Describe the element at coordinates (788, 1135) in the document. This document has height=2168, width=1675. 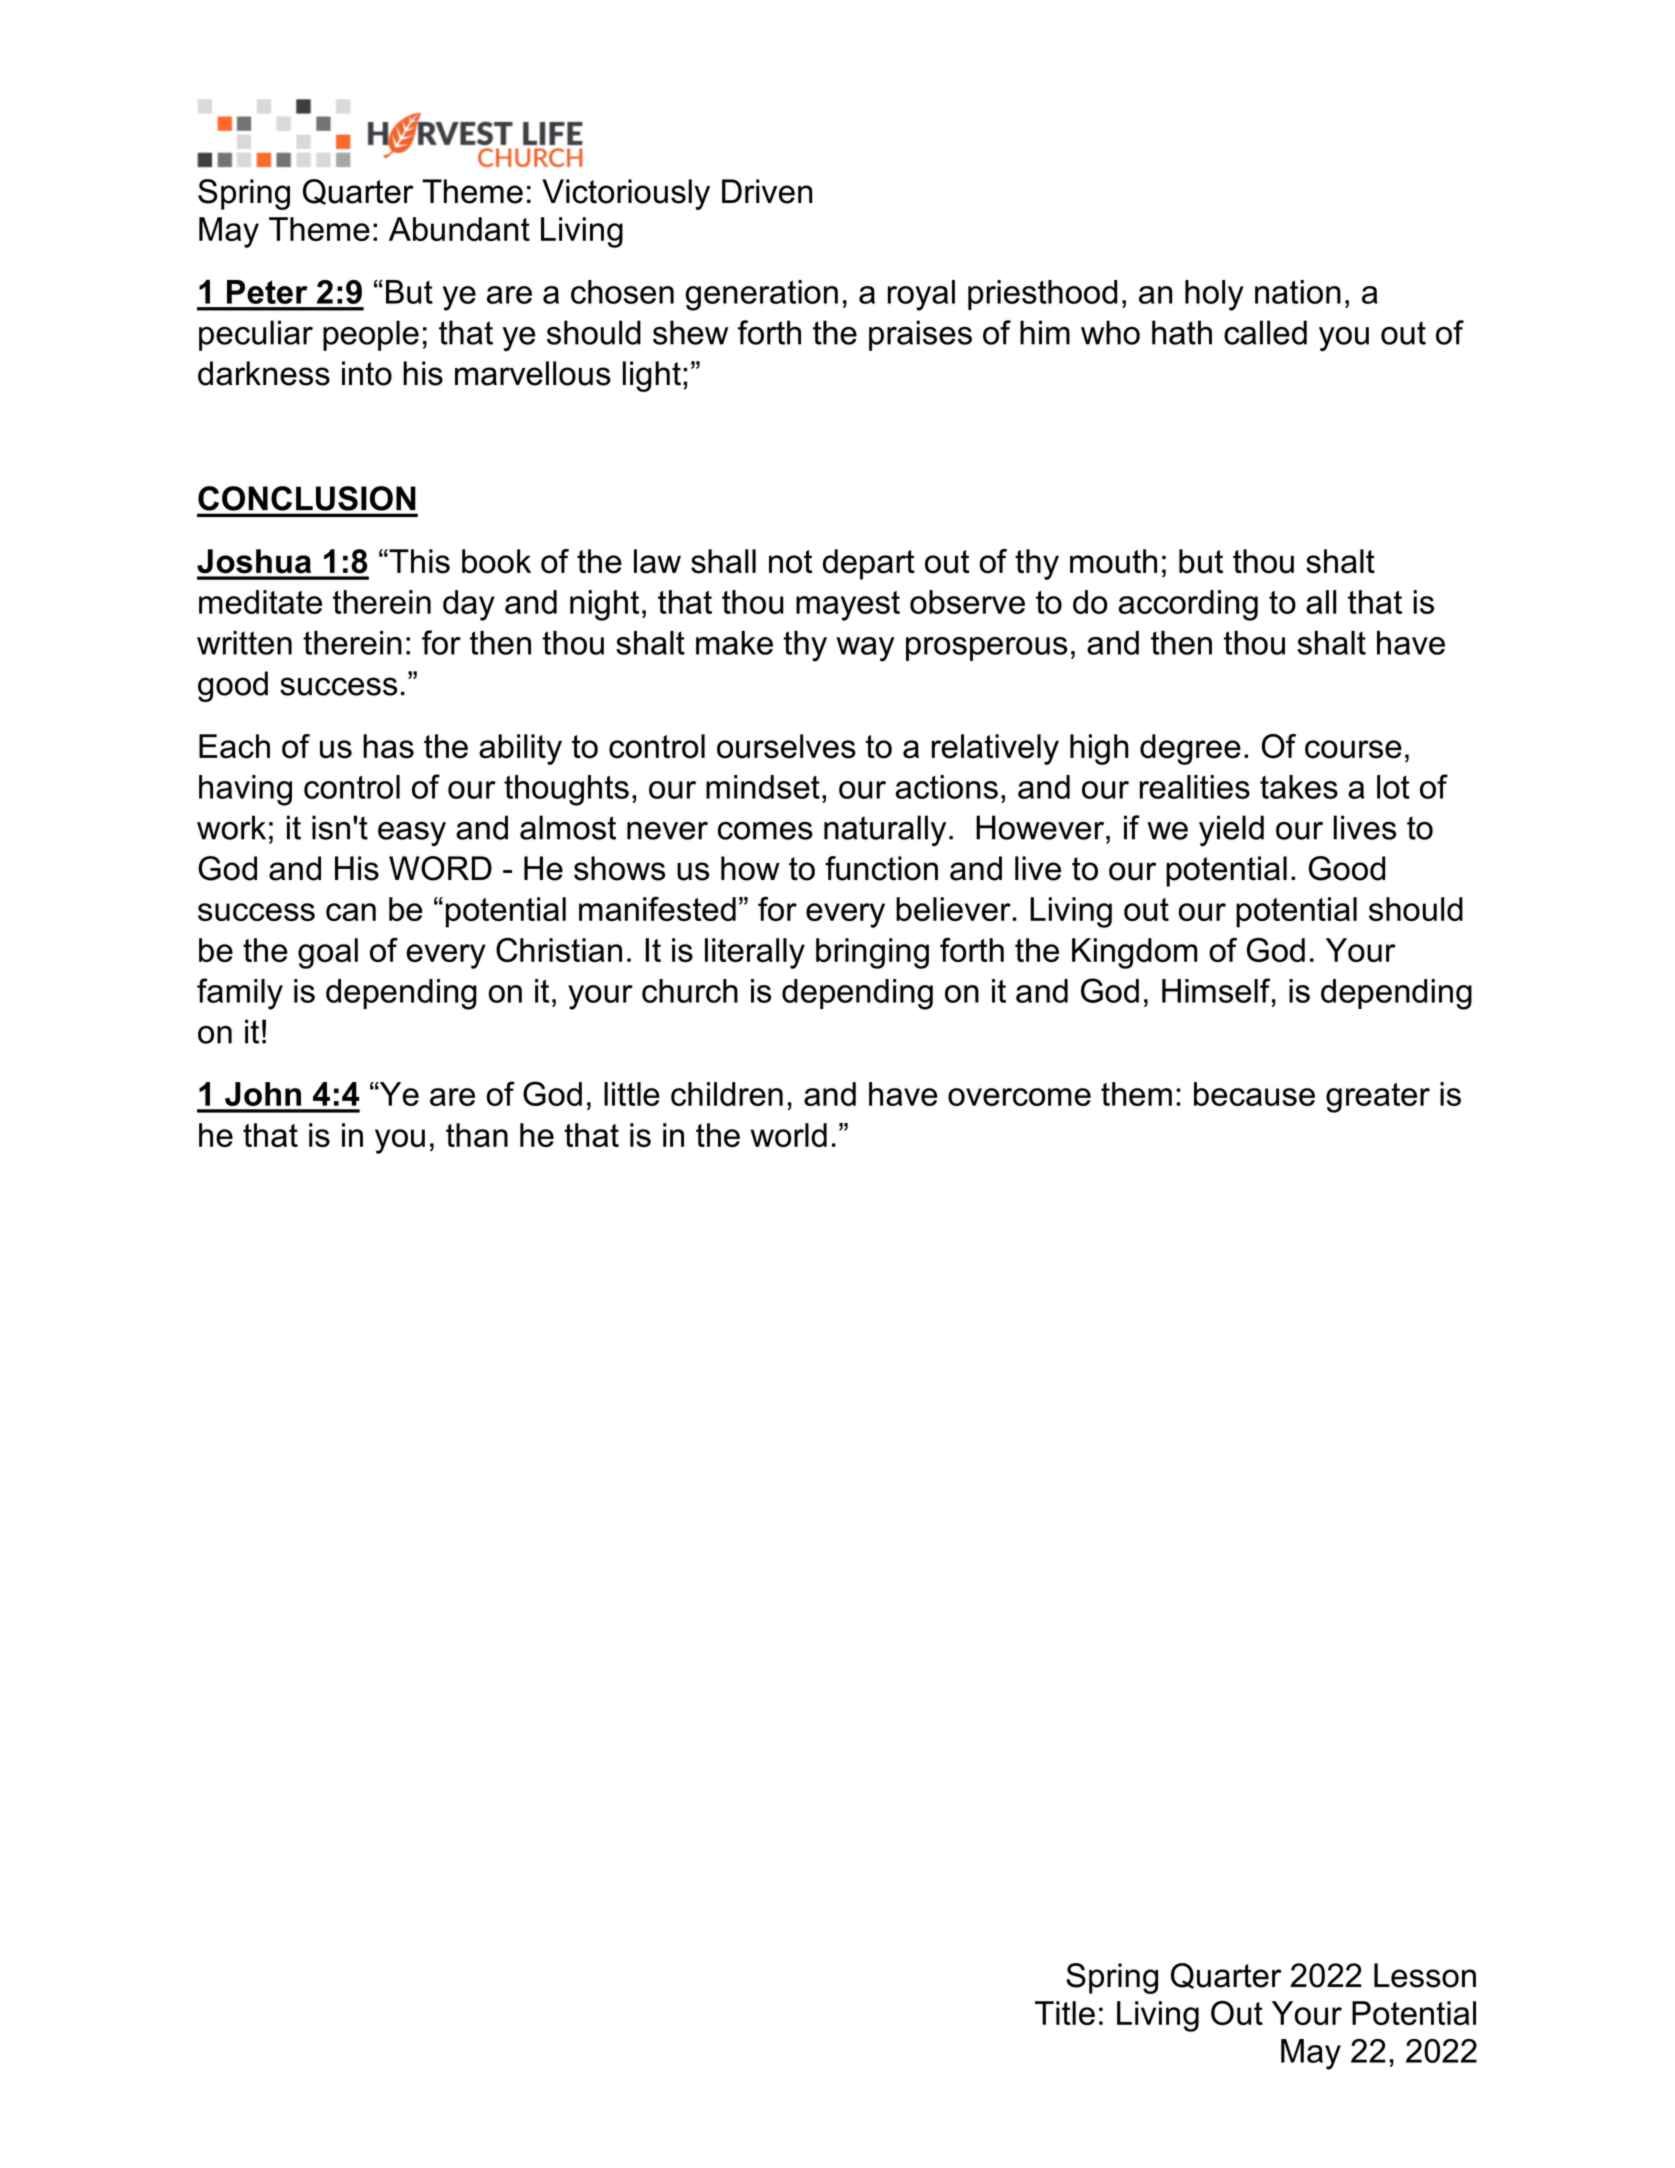
I see `world` at that location.
